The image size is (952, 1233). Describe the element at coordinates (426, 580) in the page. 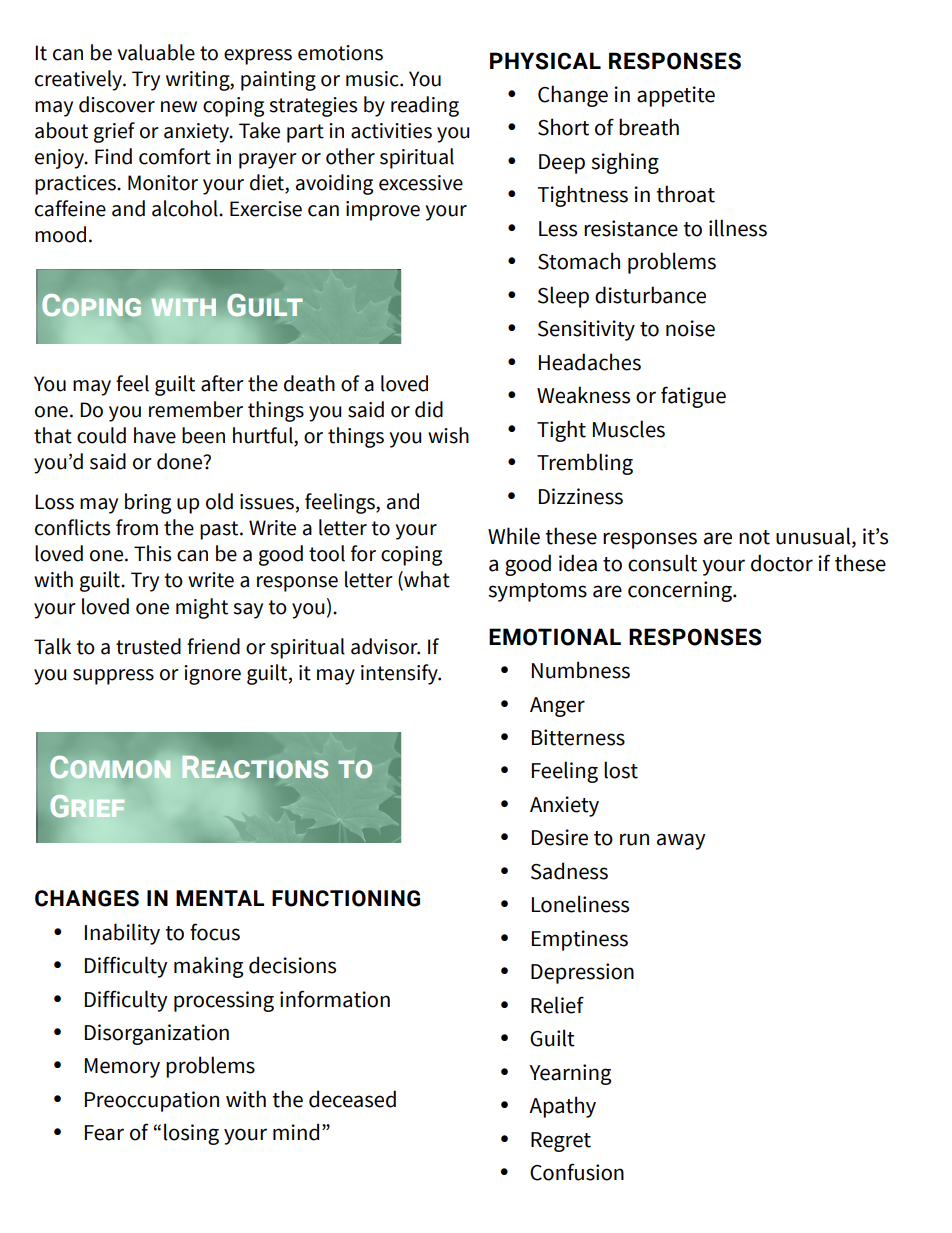

I see `what` at that location.
